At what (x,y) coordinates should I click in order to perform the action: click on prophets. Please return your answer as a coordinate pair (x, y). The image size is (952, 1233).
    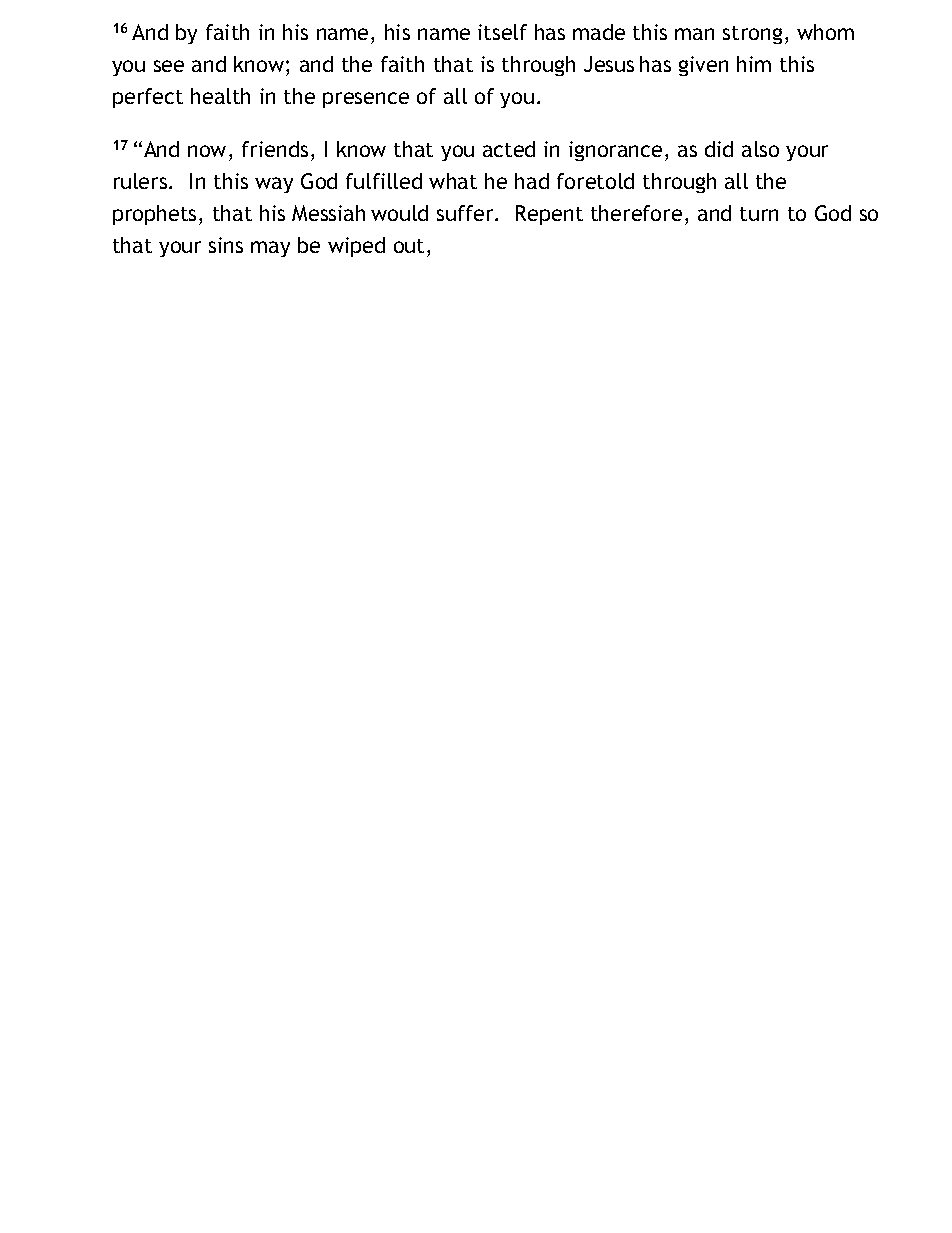
    Looking at the image, I should click on (154, 215).
